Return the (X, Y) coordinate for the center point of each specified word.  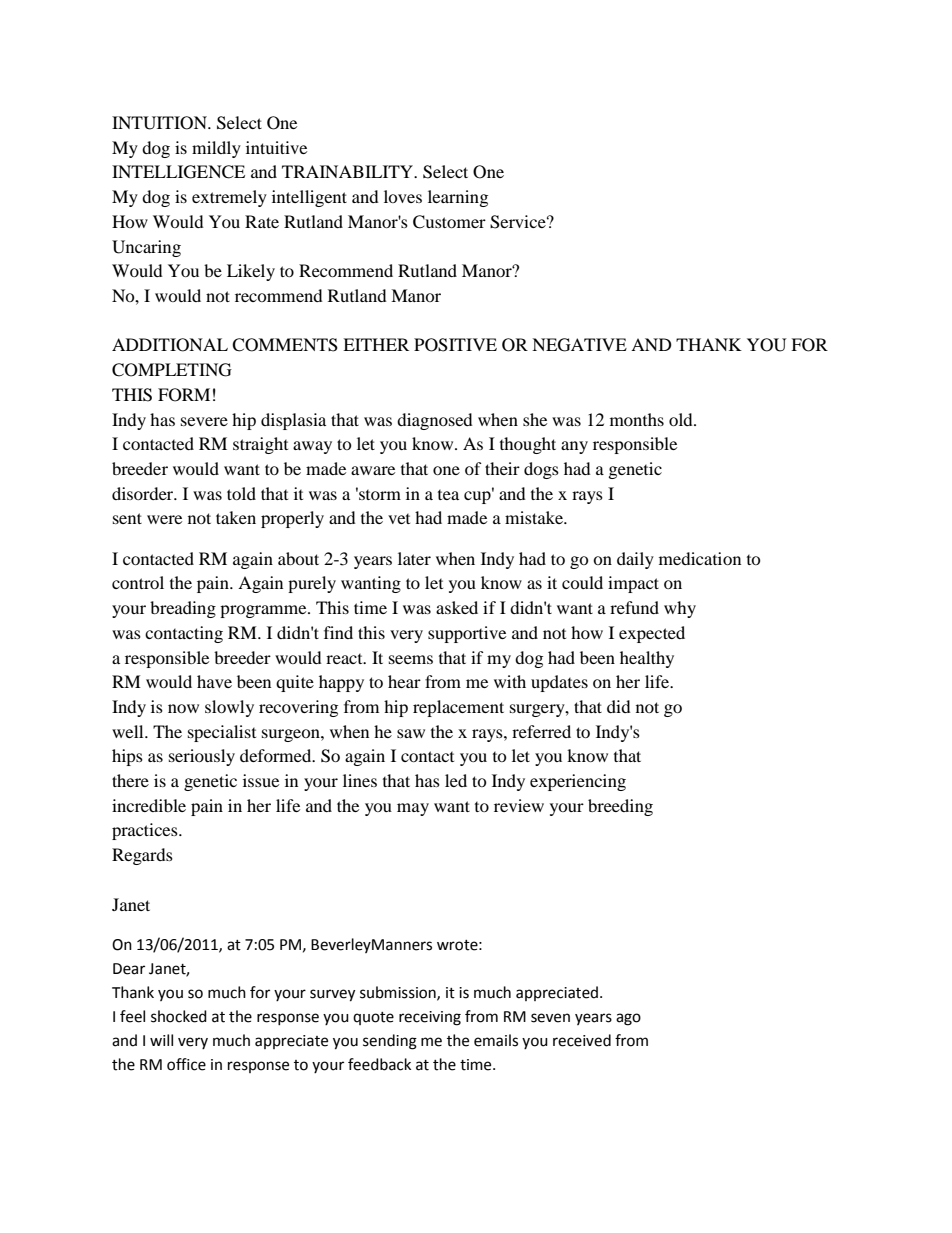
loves (403, 196)
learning (458, 198)
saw (411, 733)
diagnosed (435, 421)
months (637, 419)
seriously (202, 757)
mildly (216, 149)
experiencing (578, 782)
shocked (179, 1016)
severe (204, 421)
